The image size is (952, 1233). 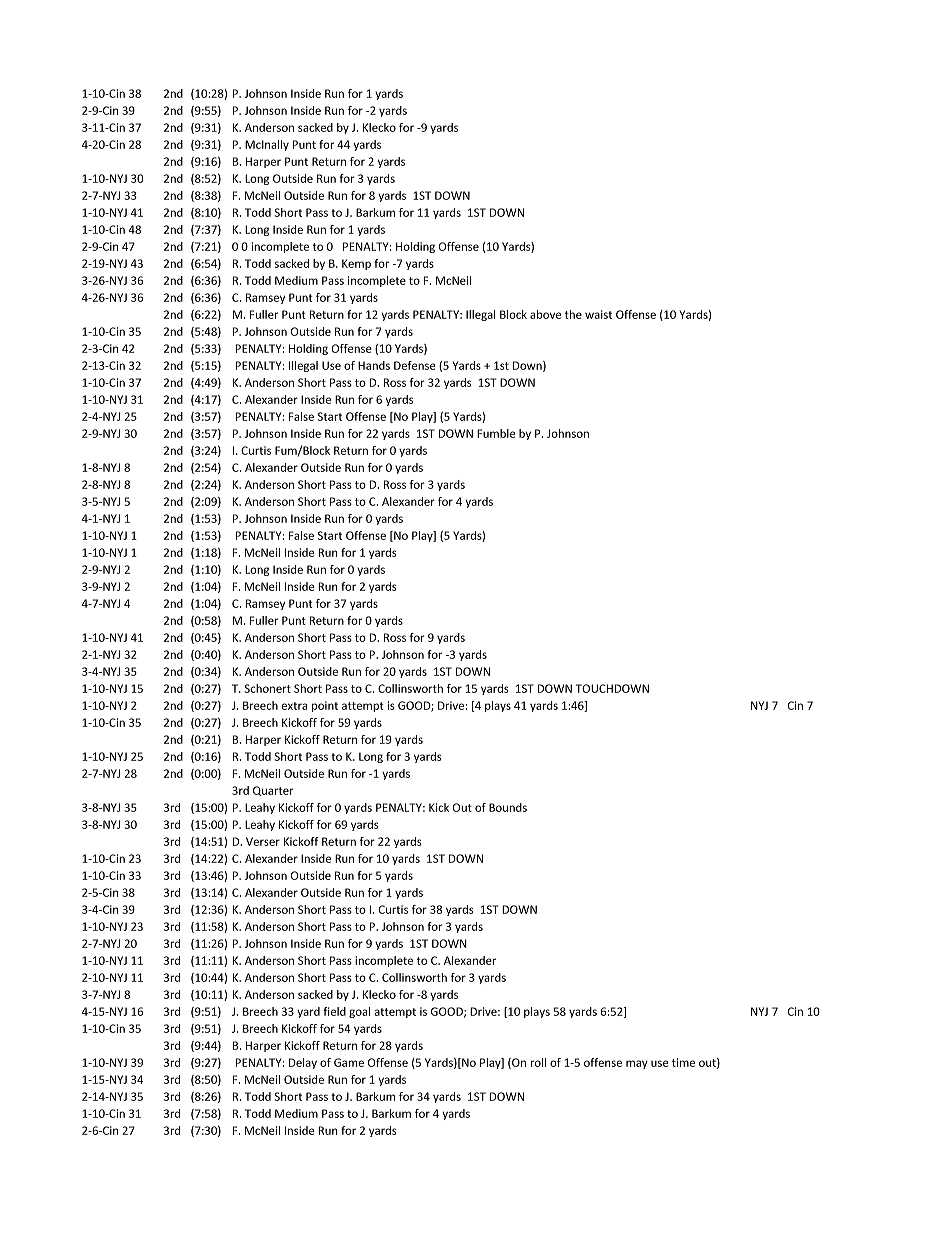 What do you see at coordinates (325, 706) in the screenshot?
I see `point` at bounding box center [325, 706].
